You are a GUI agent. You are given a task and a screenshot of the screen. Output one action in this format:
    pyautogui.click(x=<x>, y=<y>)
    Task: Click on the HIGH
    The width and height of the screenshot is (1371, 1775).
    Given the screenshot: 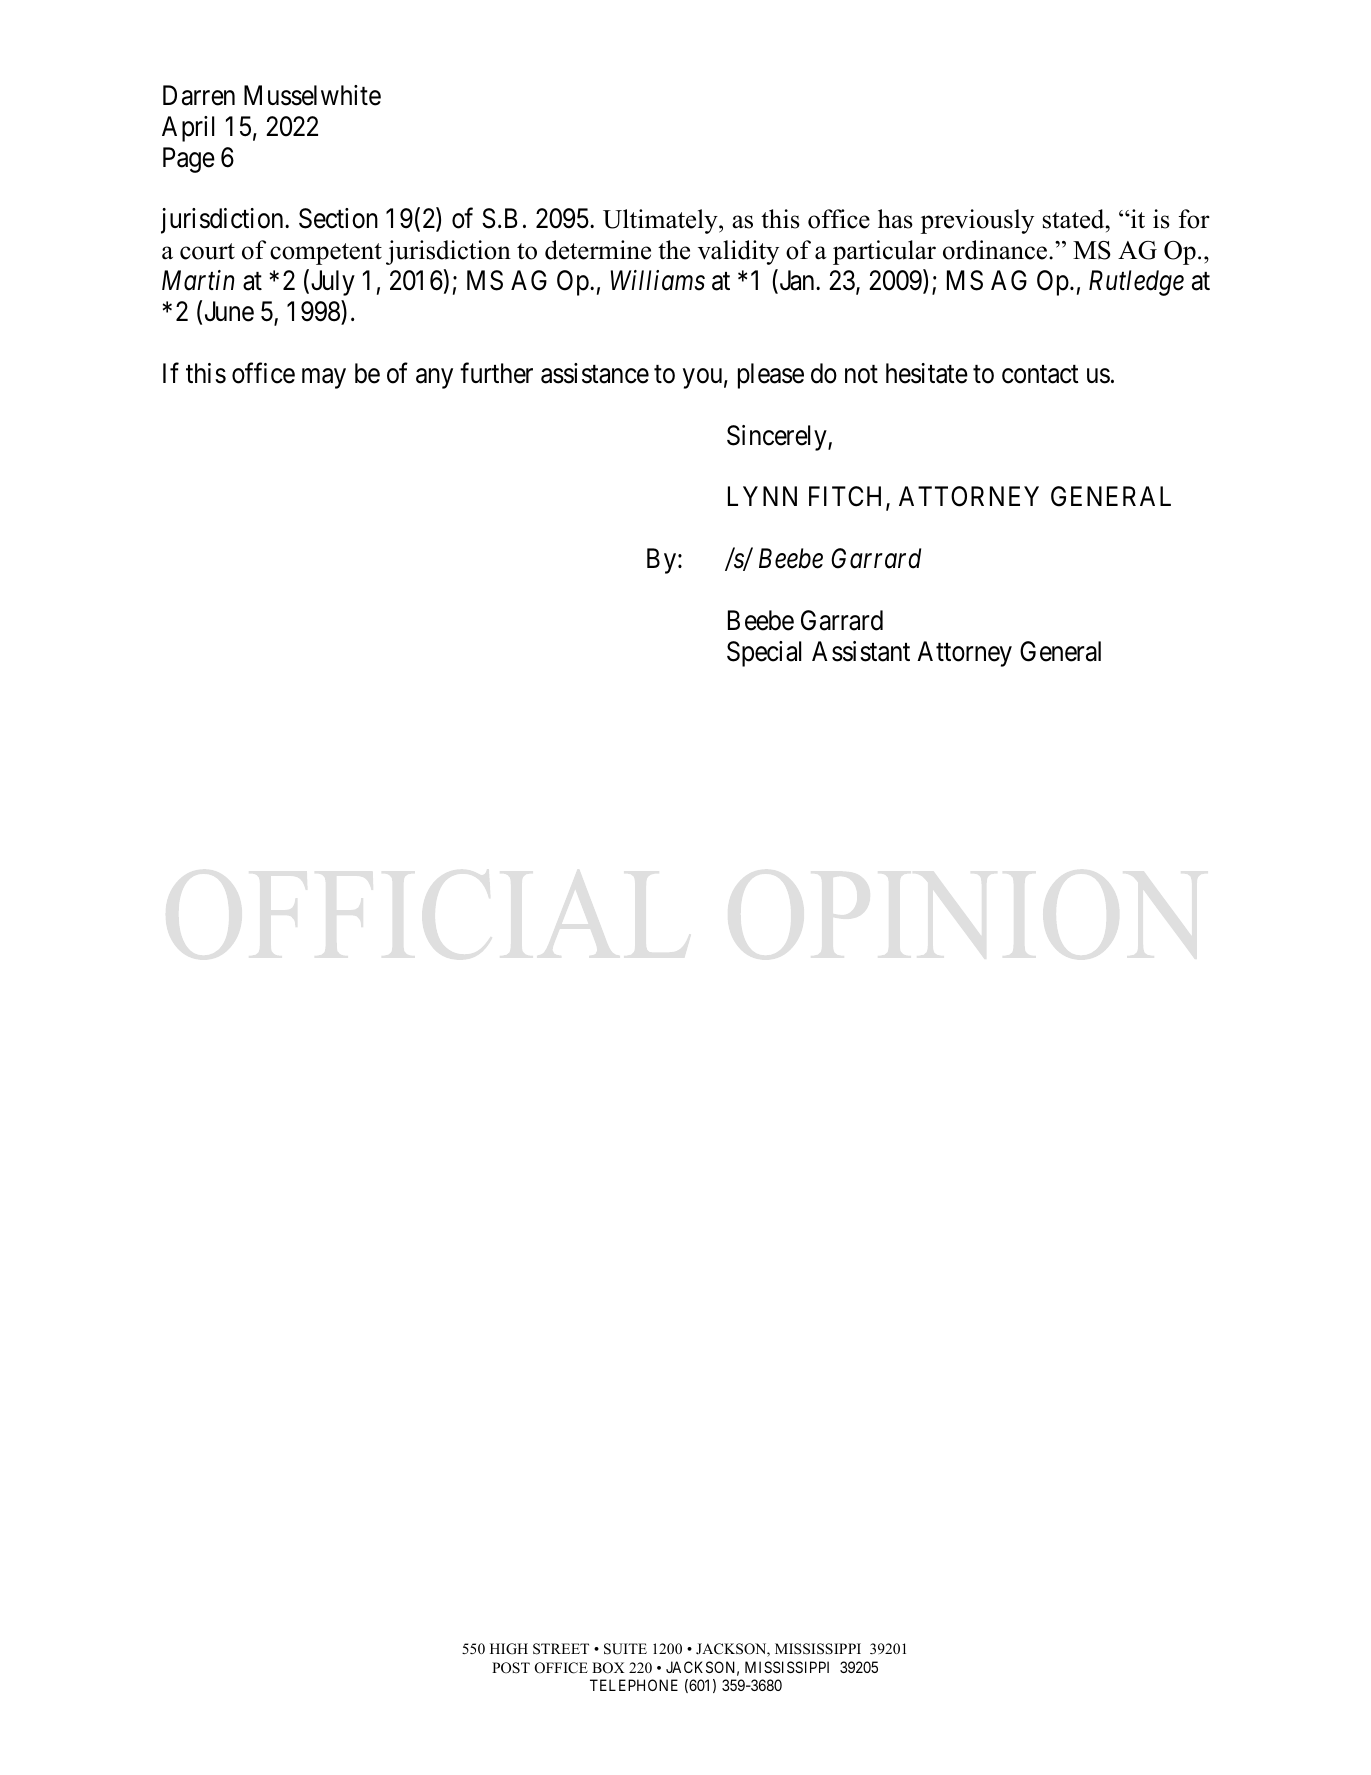 What is the action you would take?
    pyautogui.click(x=509, y=1649)
